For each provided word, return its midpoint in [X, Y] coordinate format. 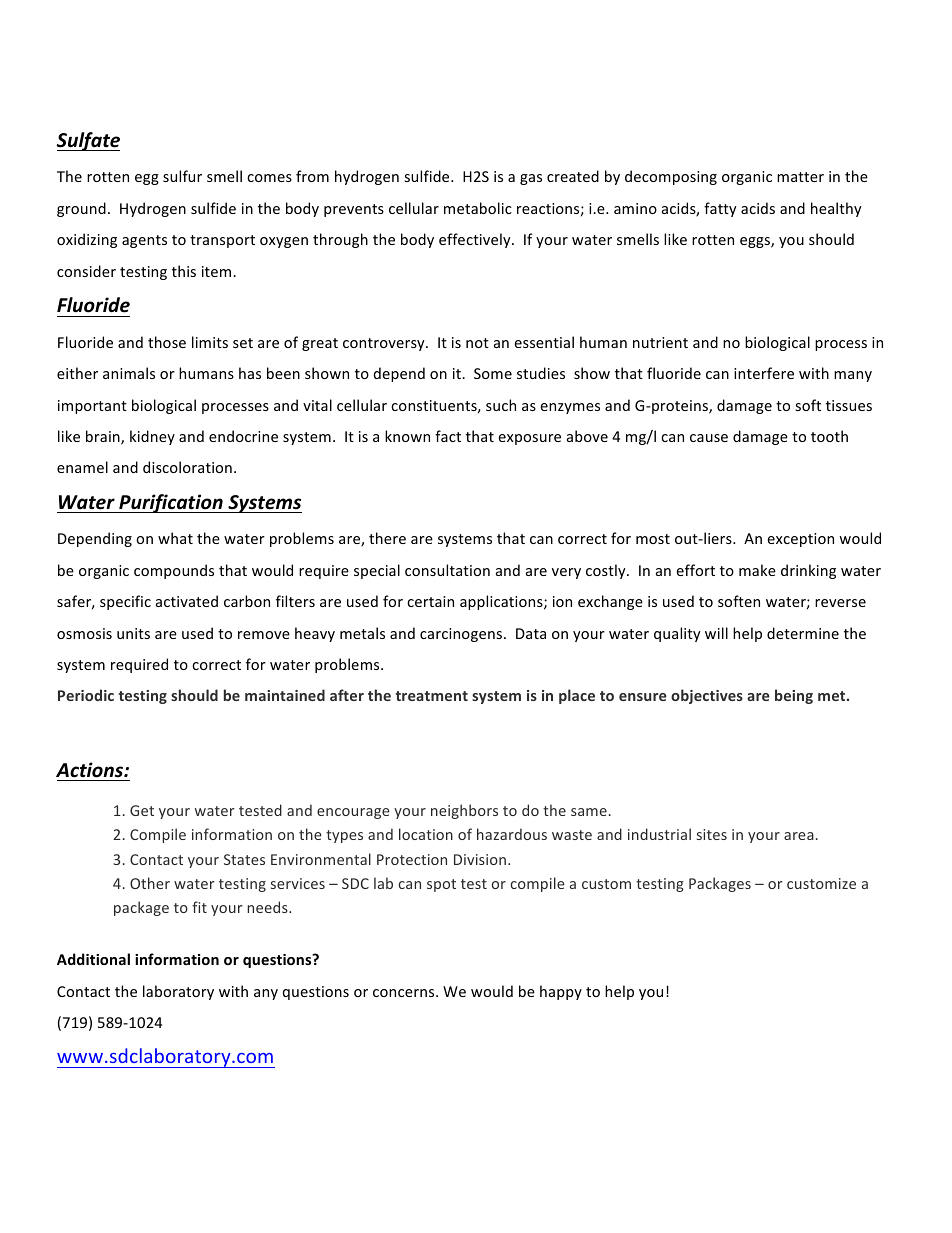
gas [531, 179]
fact [448, 436]
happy [561, 992]
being [794, 696]
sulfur [182, 176]
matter [800, 177]
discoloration [187, 467]
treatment [432, 696]
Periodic [86, 695]
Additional [93, 959]
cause [709, 438]
